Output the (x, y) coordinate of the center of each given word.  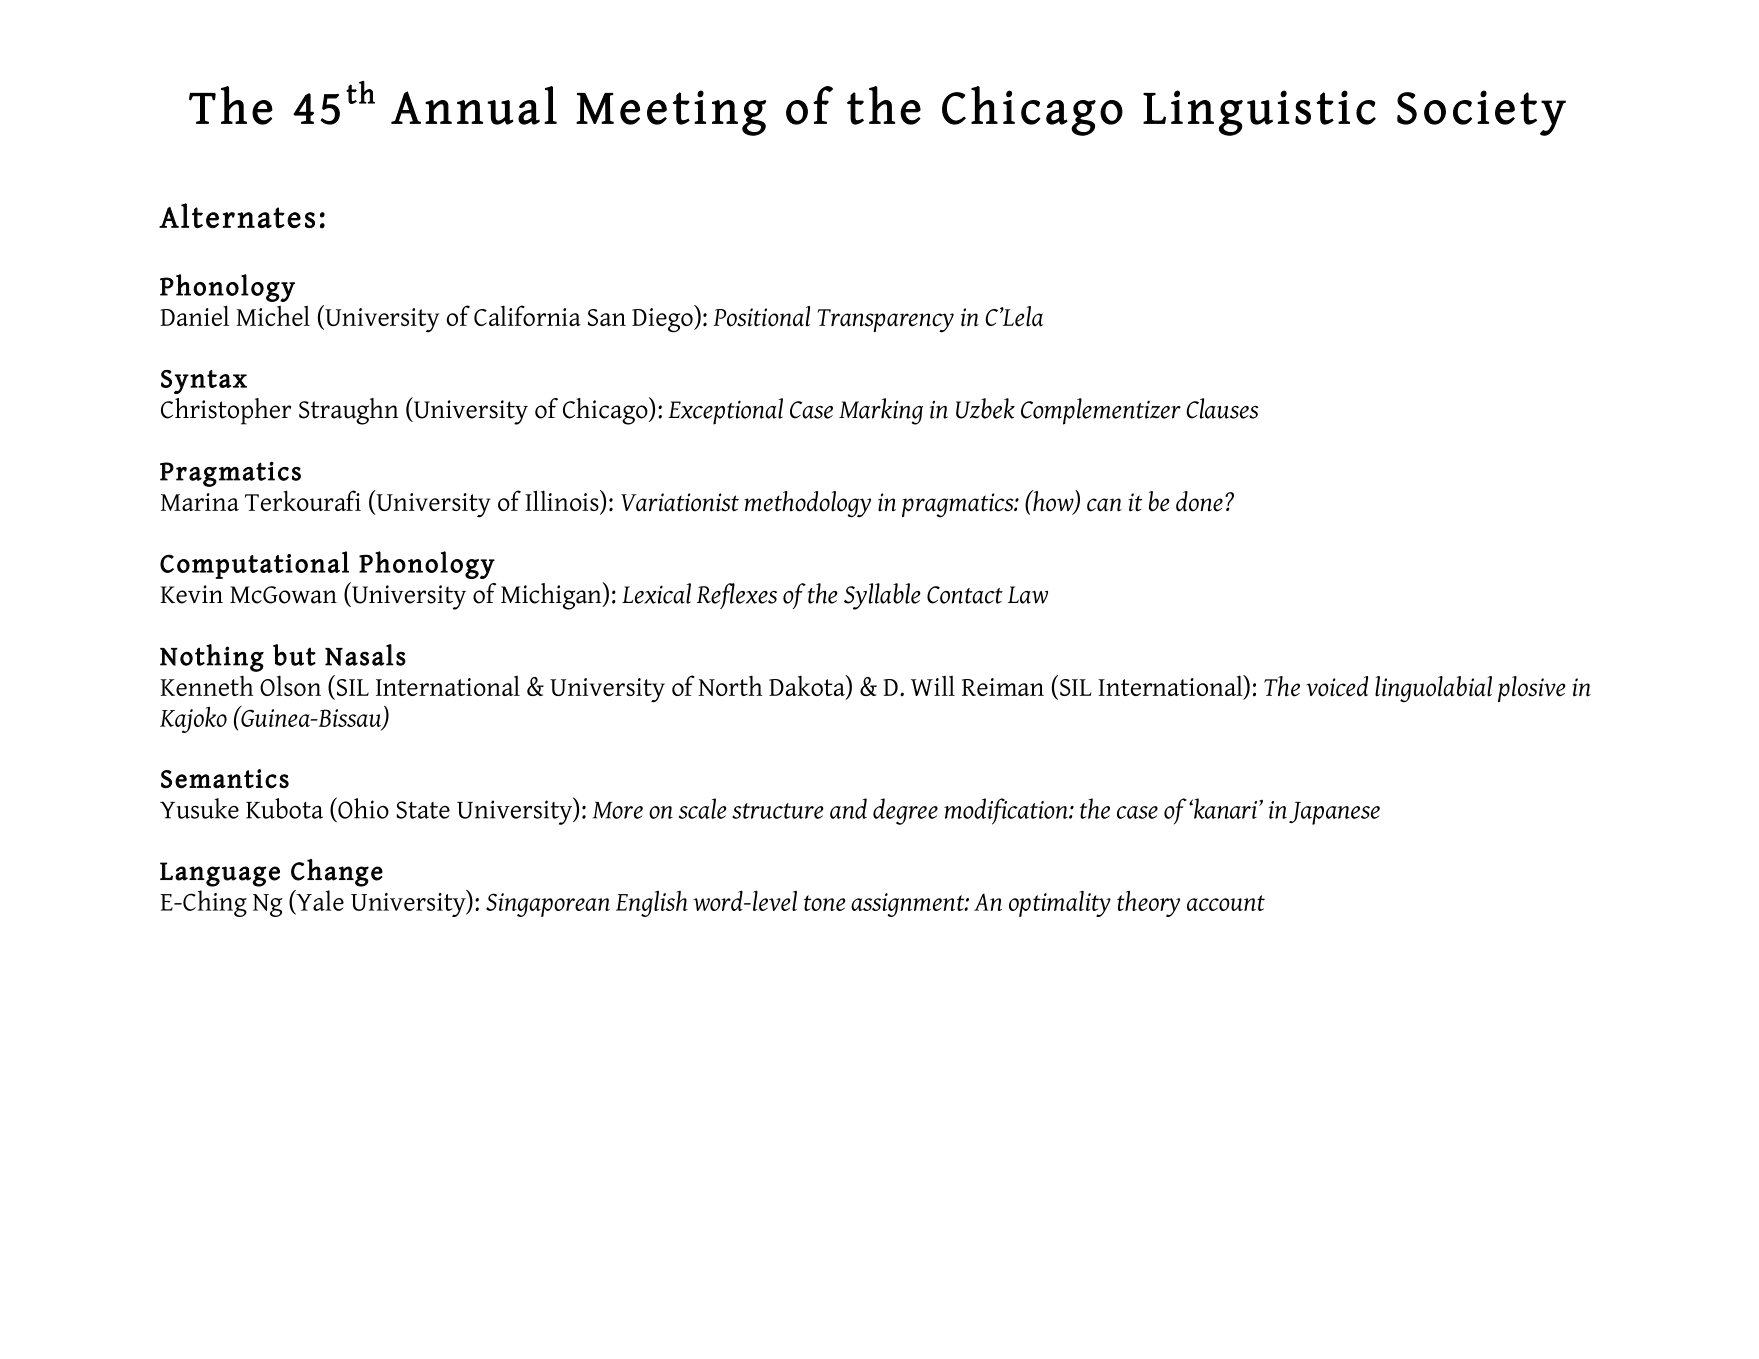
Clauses (1222, 408)
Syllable (882, 596)
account (1226, 903)
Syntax (204, 382)
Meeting (671, 113)
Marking (881, 411)
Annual (474, 105)
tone (825, 903)
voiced (1337, 686)
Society (1481, 113)
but (294, 655)
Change (337, 873)
